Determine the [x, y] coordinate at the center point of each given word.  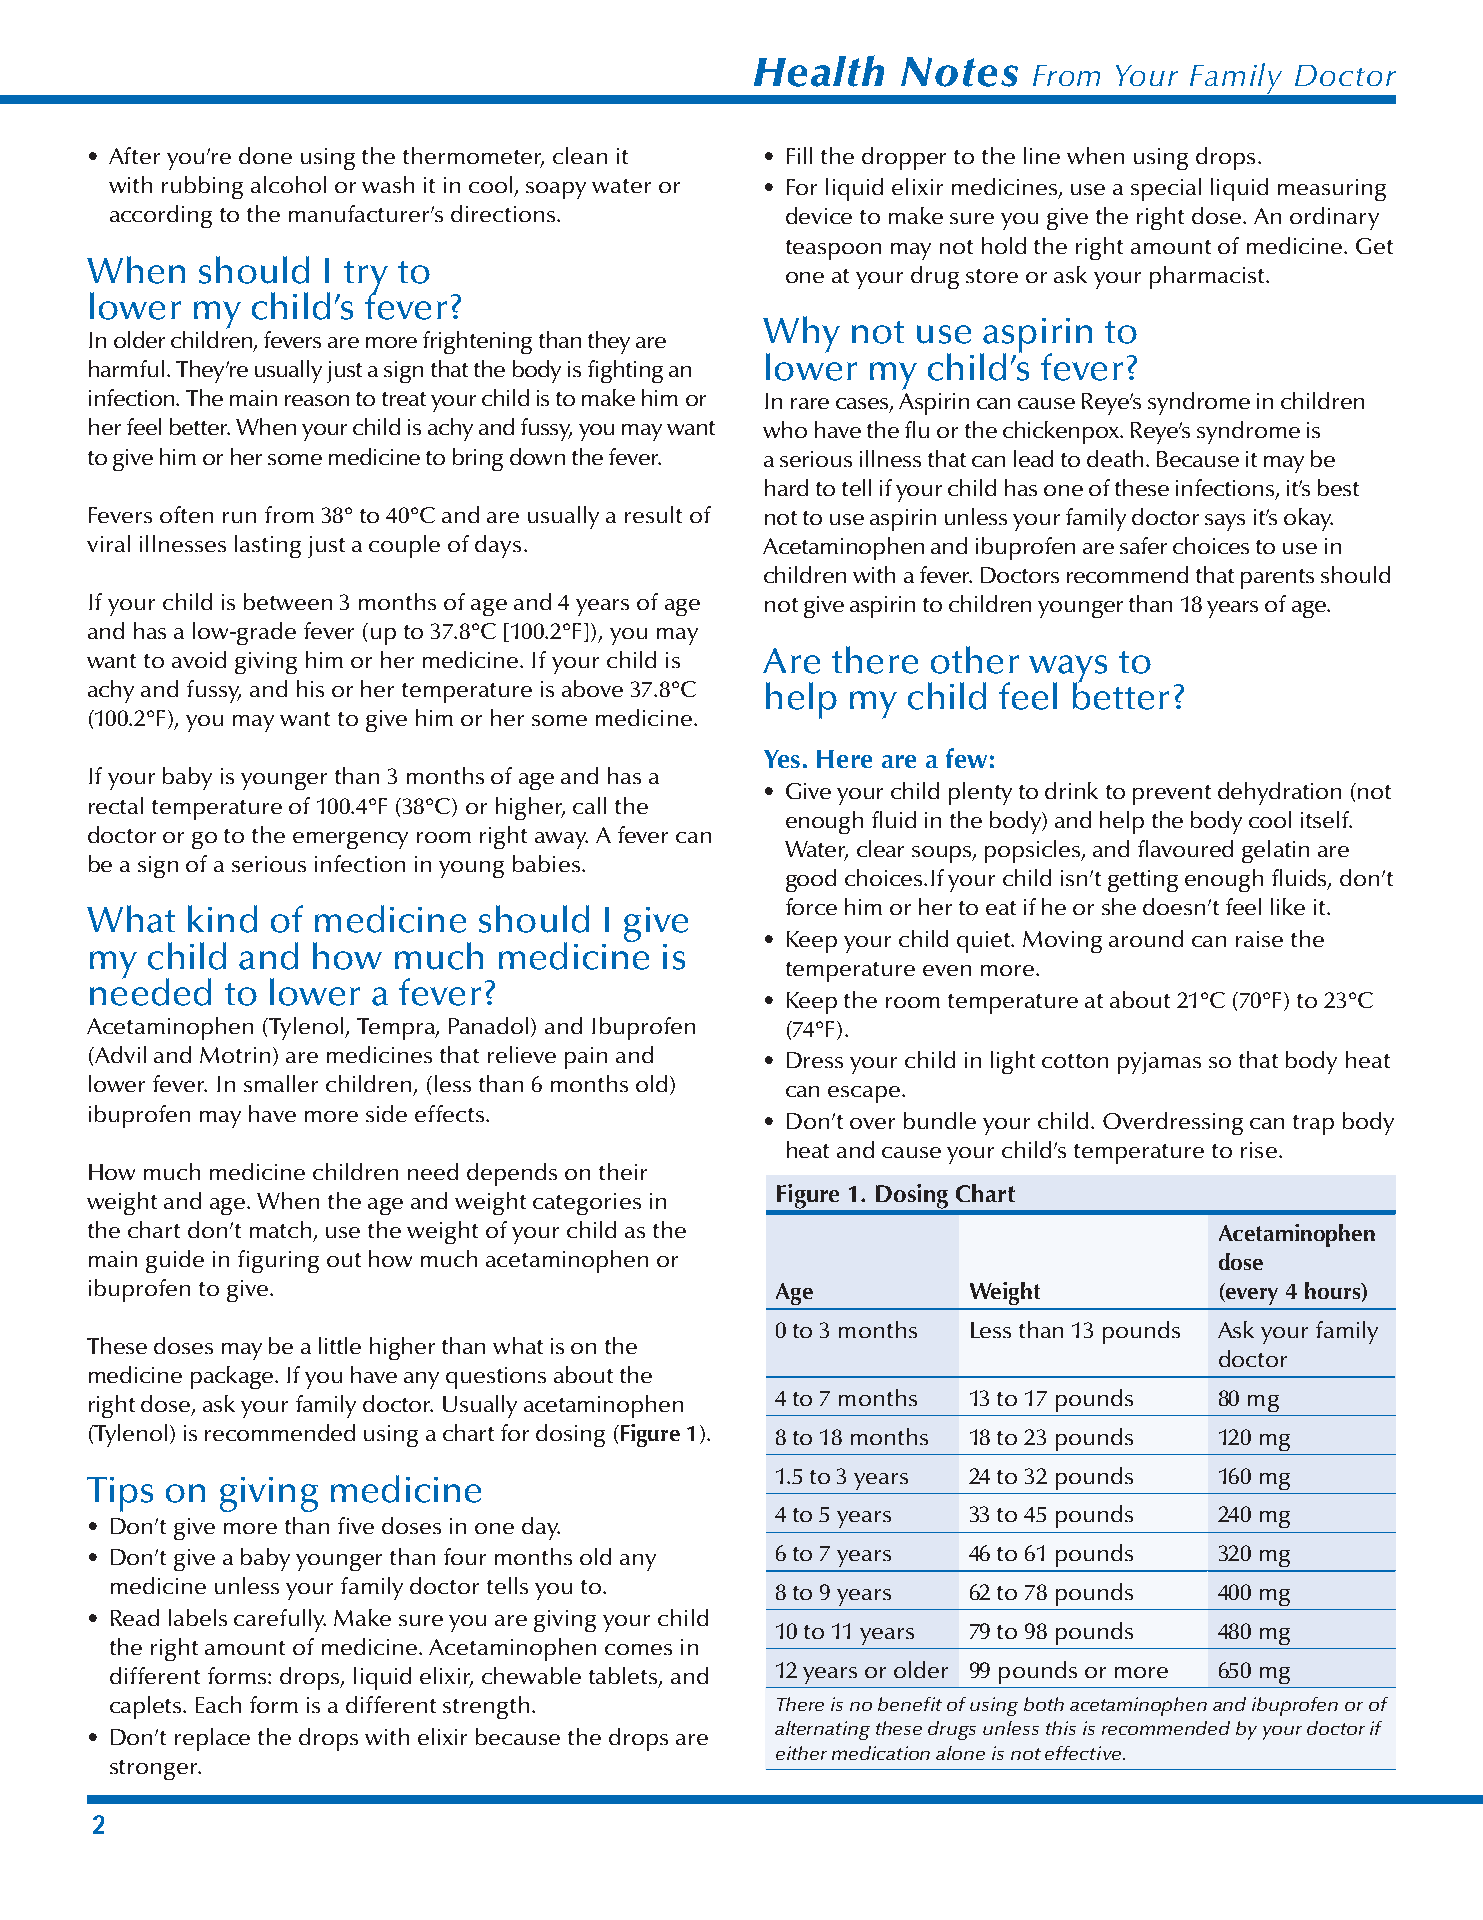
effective [1084, 1753]
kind [222, 919]
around [1146, 938]
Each [218, 1704]
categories [587, 1204]
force [811, 906]
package [233, 1377]
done [265, 155]
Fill [799, 155]
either [801, 1753]
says [1225, 522]
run [239, 517]
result [653, 514]
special [1166, 189]
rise [1259, 1150]
